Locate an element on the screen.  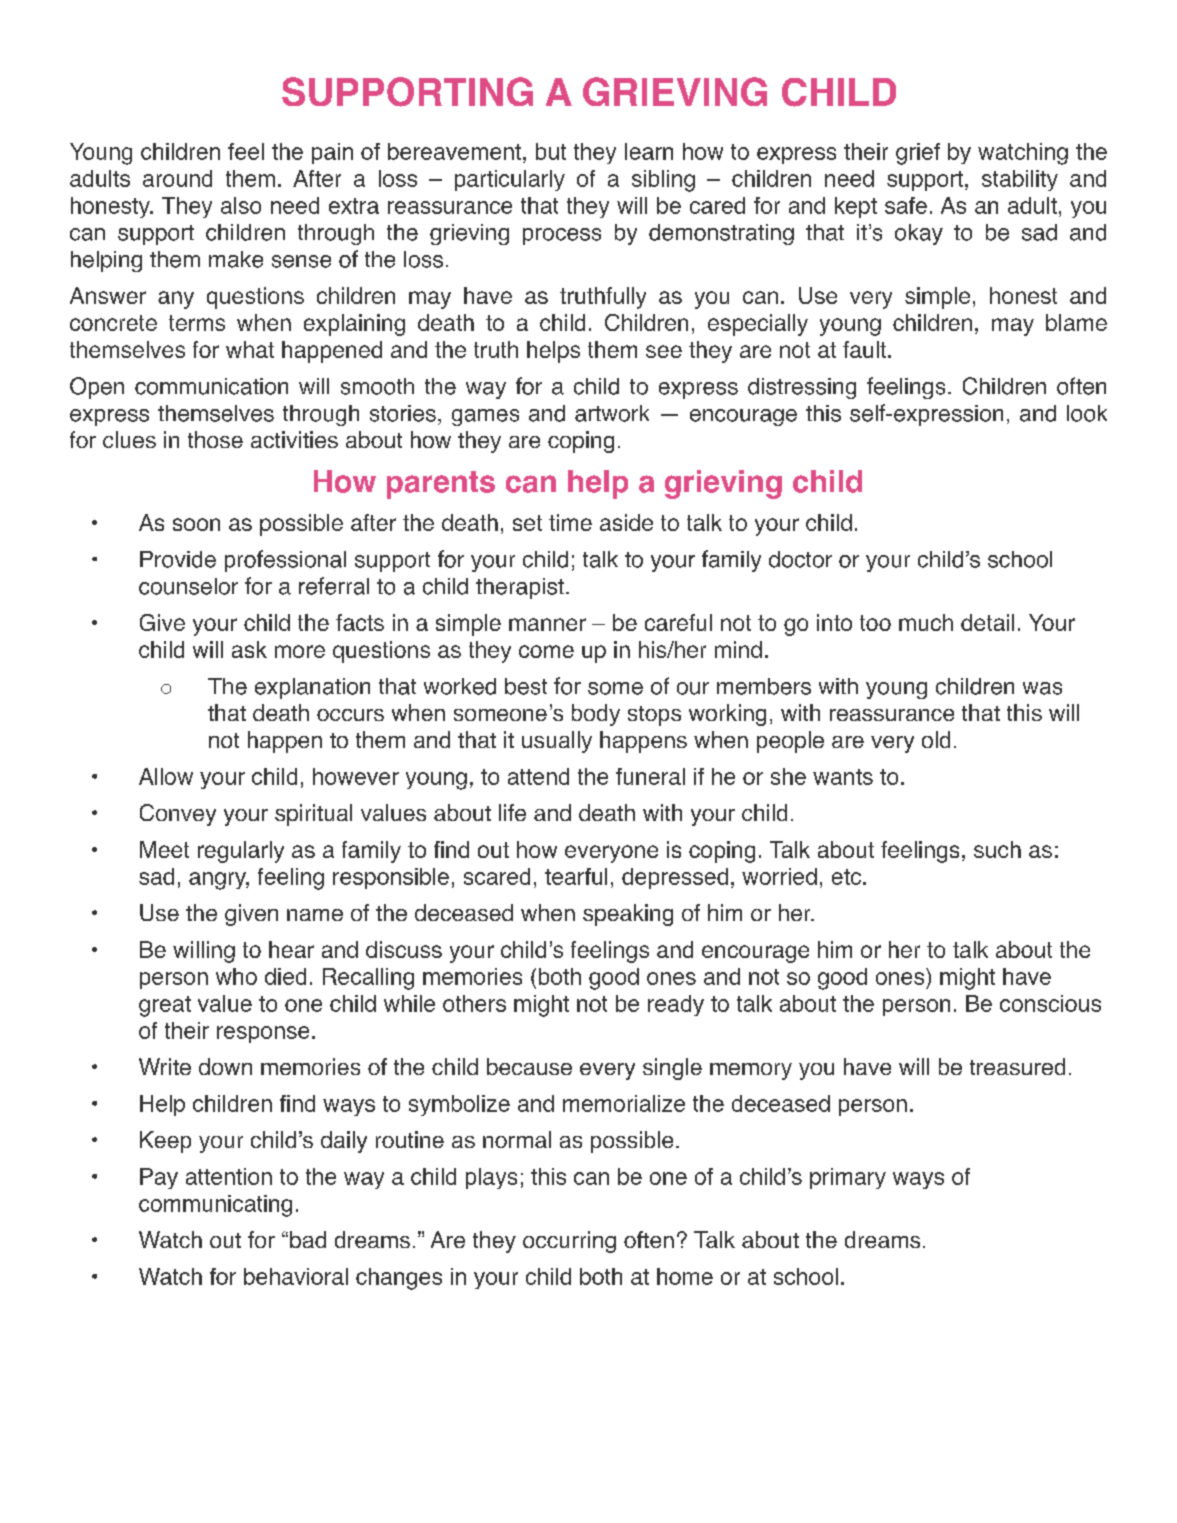
stability is located at coordinates (1020, 180).
